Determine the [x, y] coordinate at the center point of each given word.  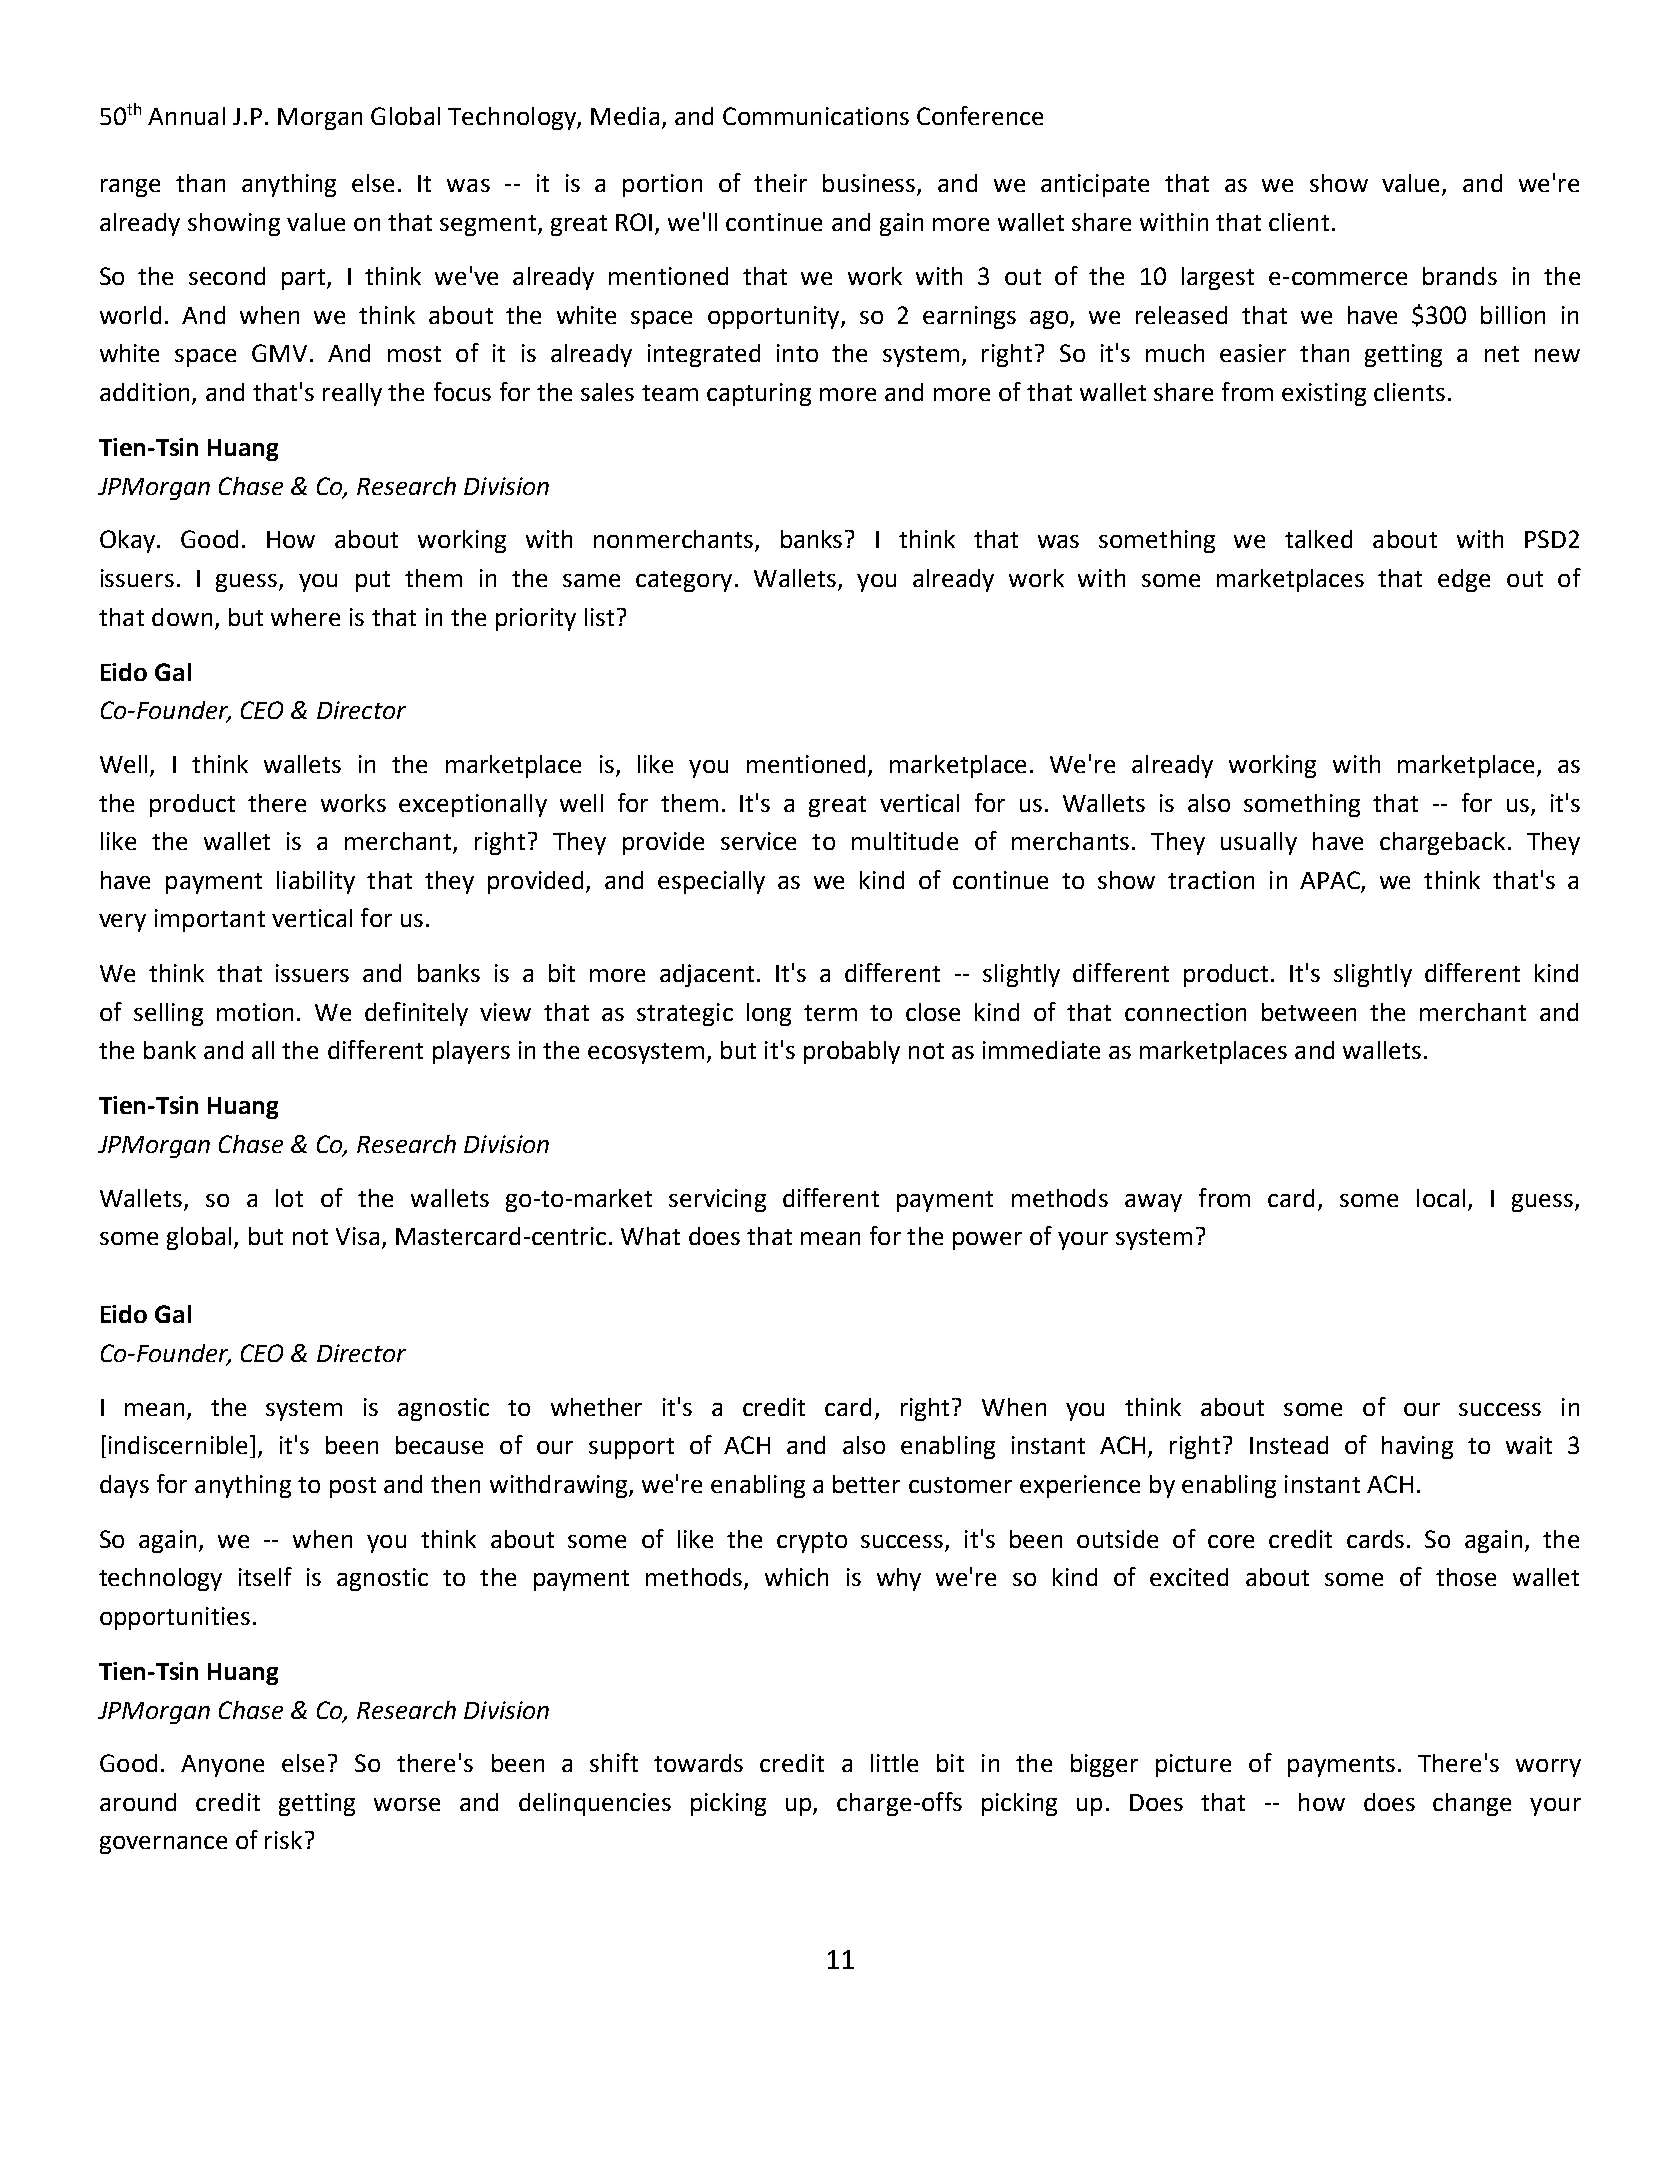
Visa [357, 1236]
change [1472, 1804]
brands [1460, 276]
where [305, 617]
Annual [186, 116]
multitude [905, 841]
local [1441, 1198]
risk [283, 1840]
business [870, 184]
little [894, 1763]
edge [1464, 580]
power [987, 1241]
